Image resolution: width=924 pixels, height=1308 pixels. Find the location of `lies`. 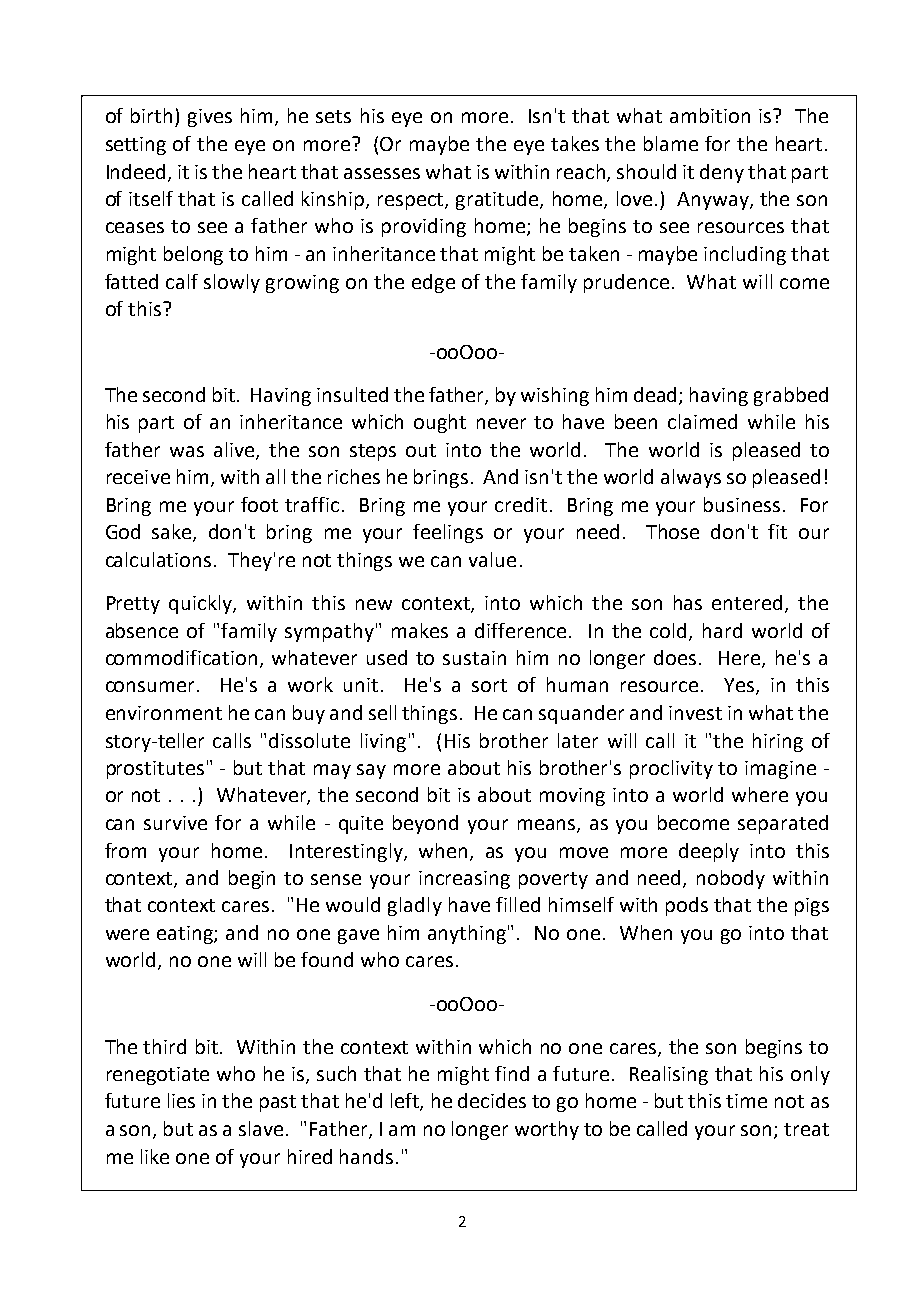

lies is located at coordinates (181, 1100).
